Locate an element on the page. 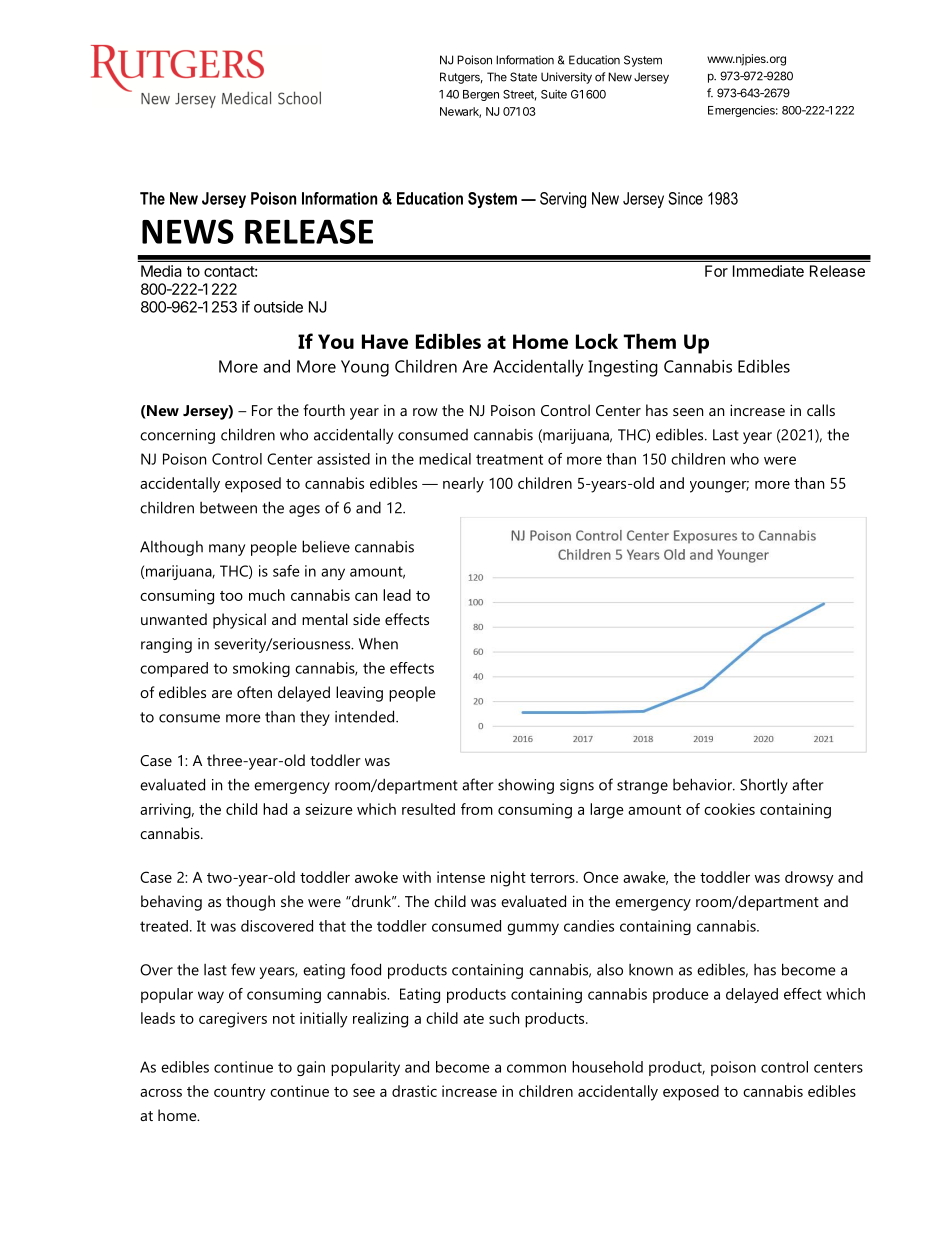 The height and width of the page is (1233, 952). Since is located at coordinates (685, 198).
